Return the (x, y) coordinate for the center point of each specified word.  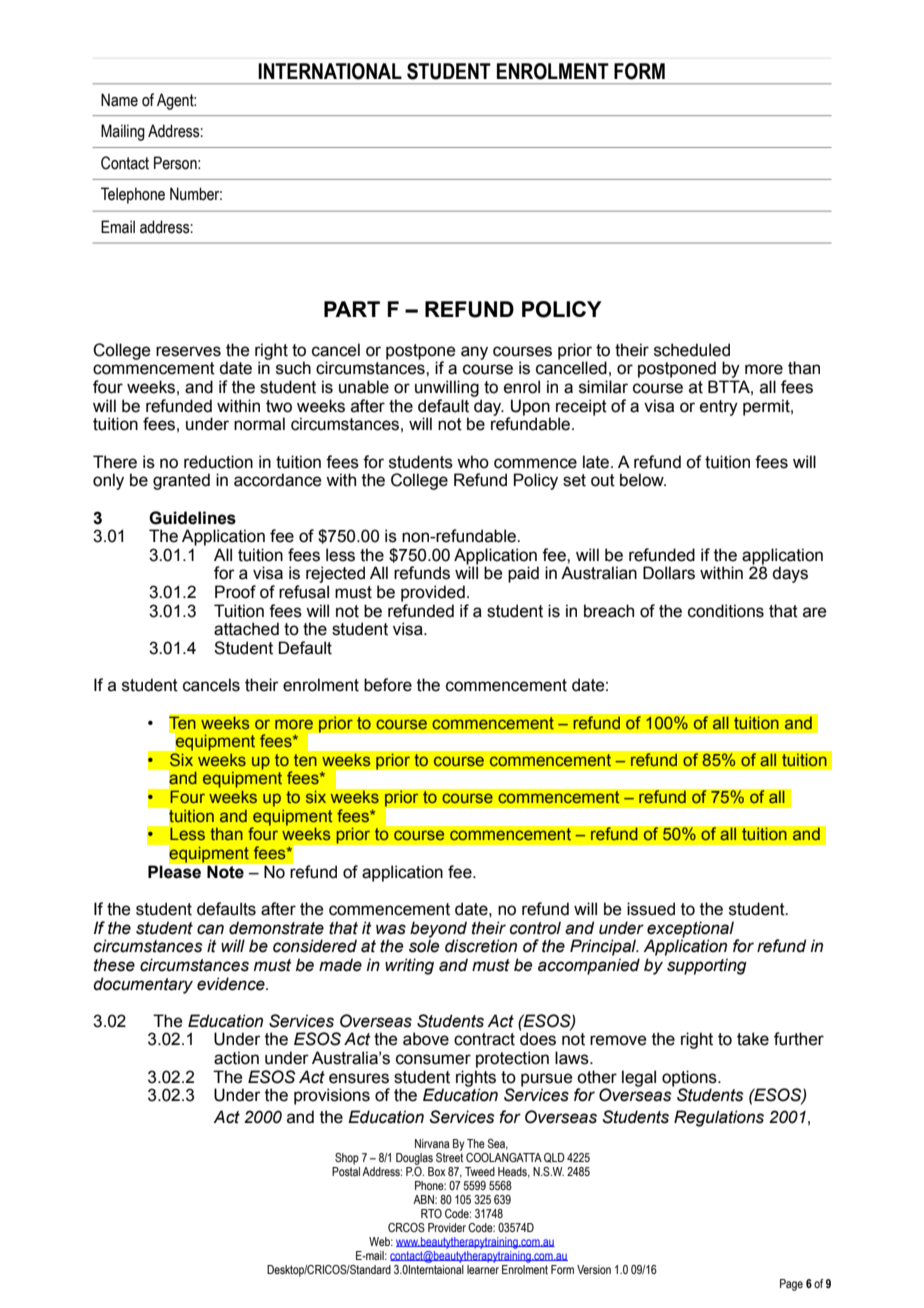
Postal (346, 1171)
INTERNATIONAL (330, 71)
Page (791, 1285)
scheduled (692, 350)
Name (119, 100)
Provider (447, 1227)
